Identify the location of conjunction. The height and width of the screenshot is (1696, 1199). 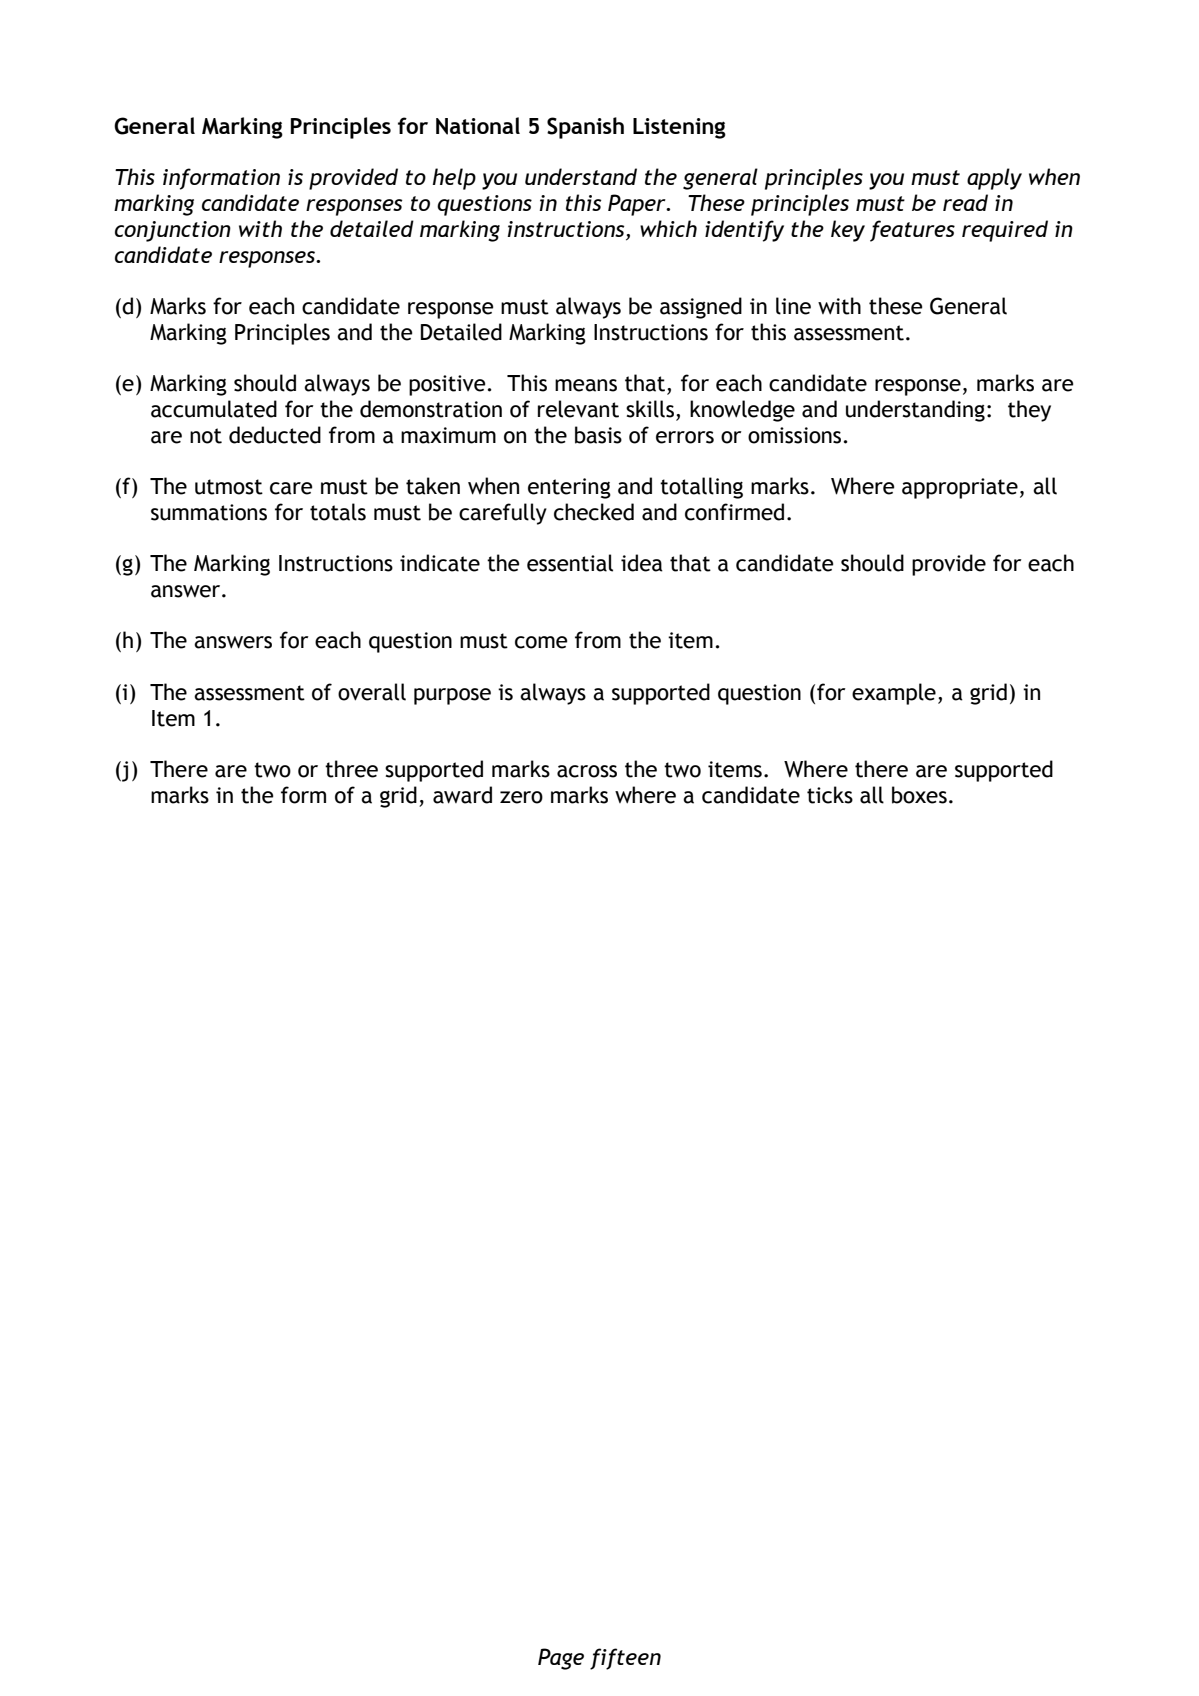
(173, 231).
